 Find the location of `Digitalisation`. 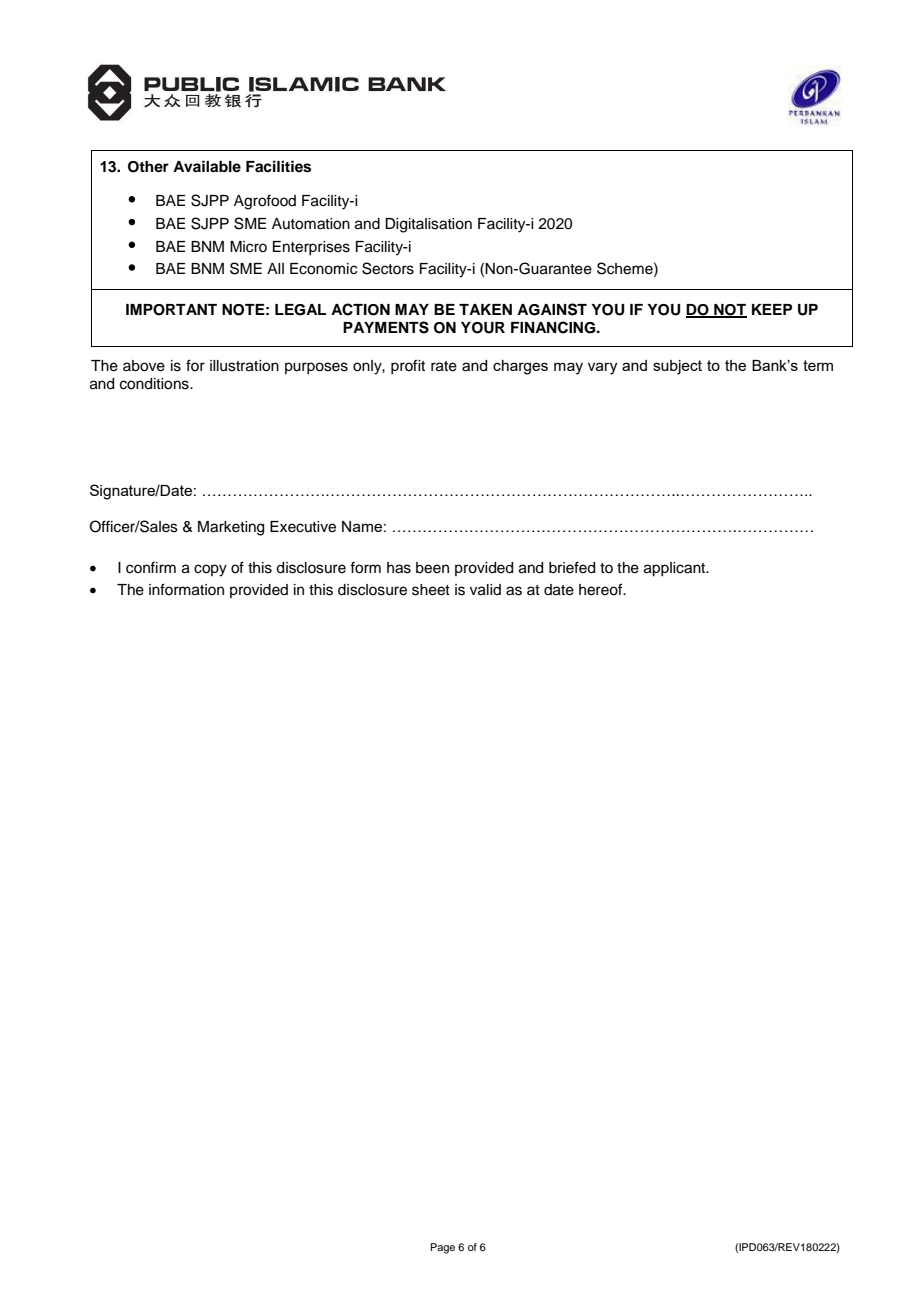

Digitalisation is located at coordinates (428, 225).
